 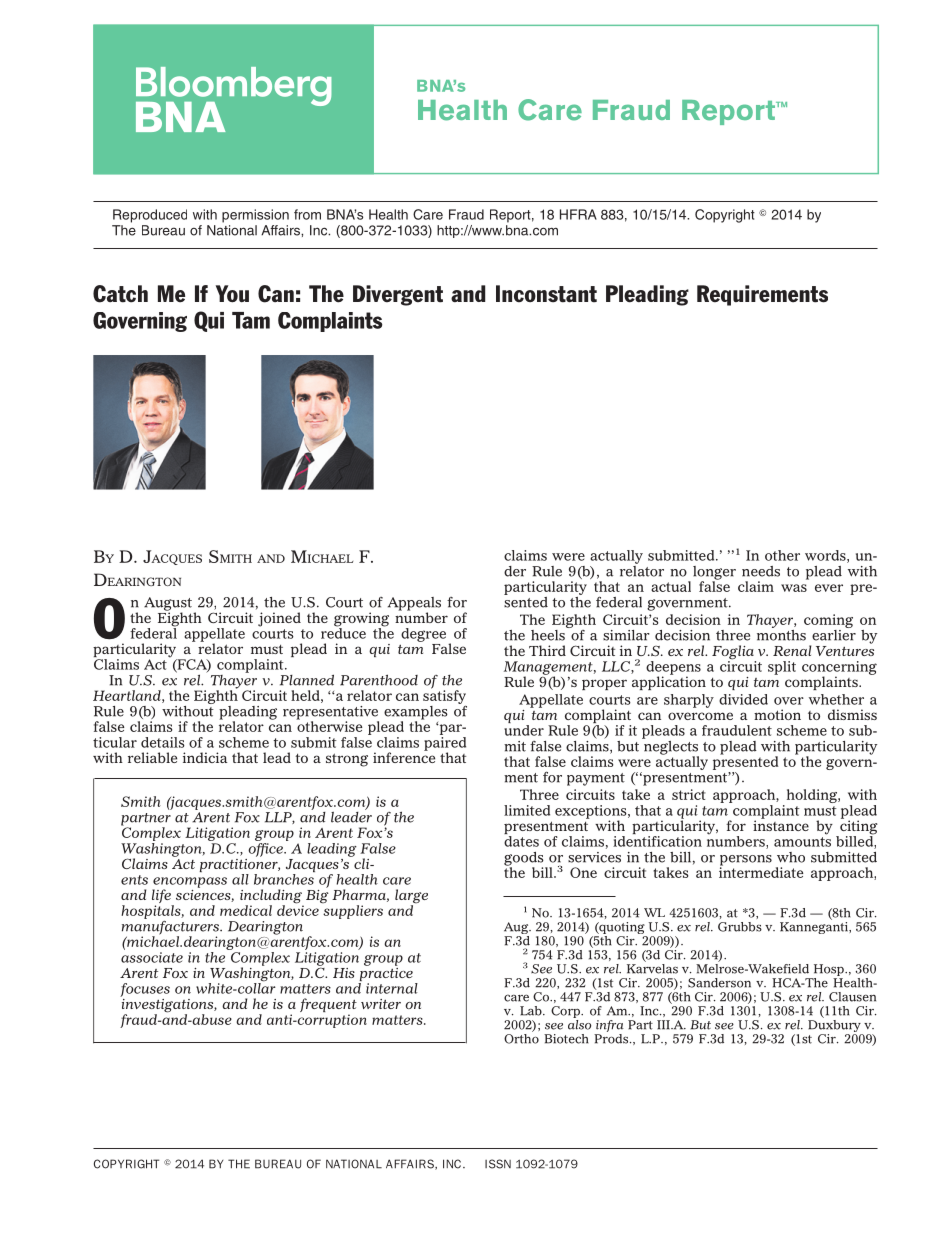 I want to click on August, so click(x=168, y=605).
